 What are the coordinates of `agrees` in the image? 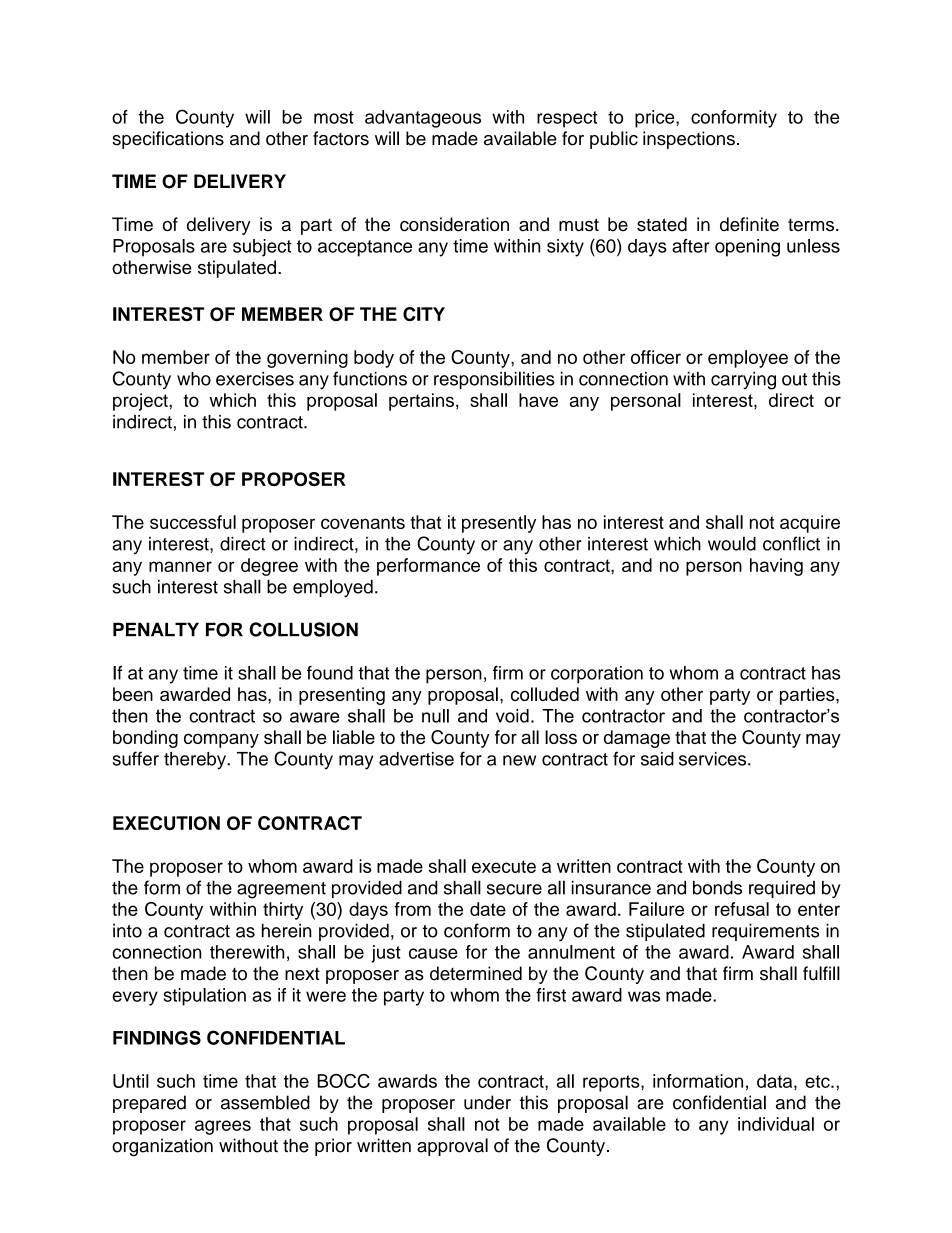 It's located at (223, 1127).
